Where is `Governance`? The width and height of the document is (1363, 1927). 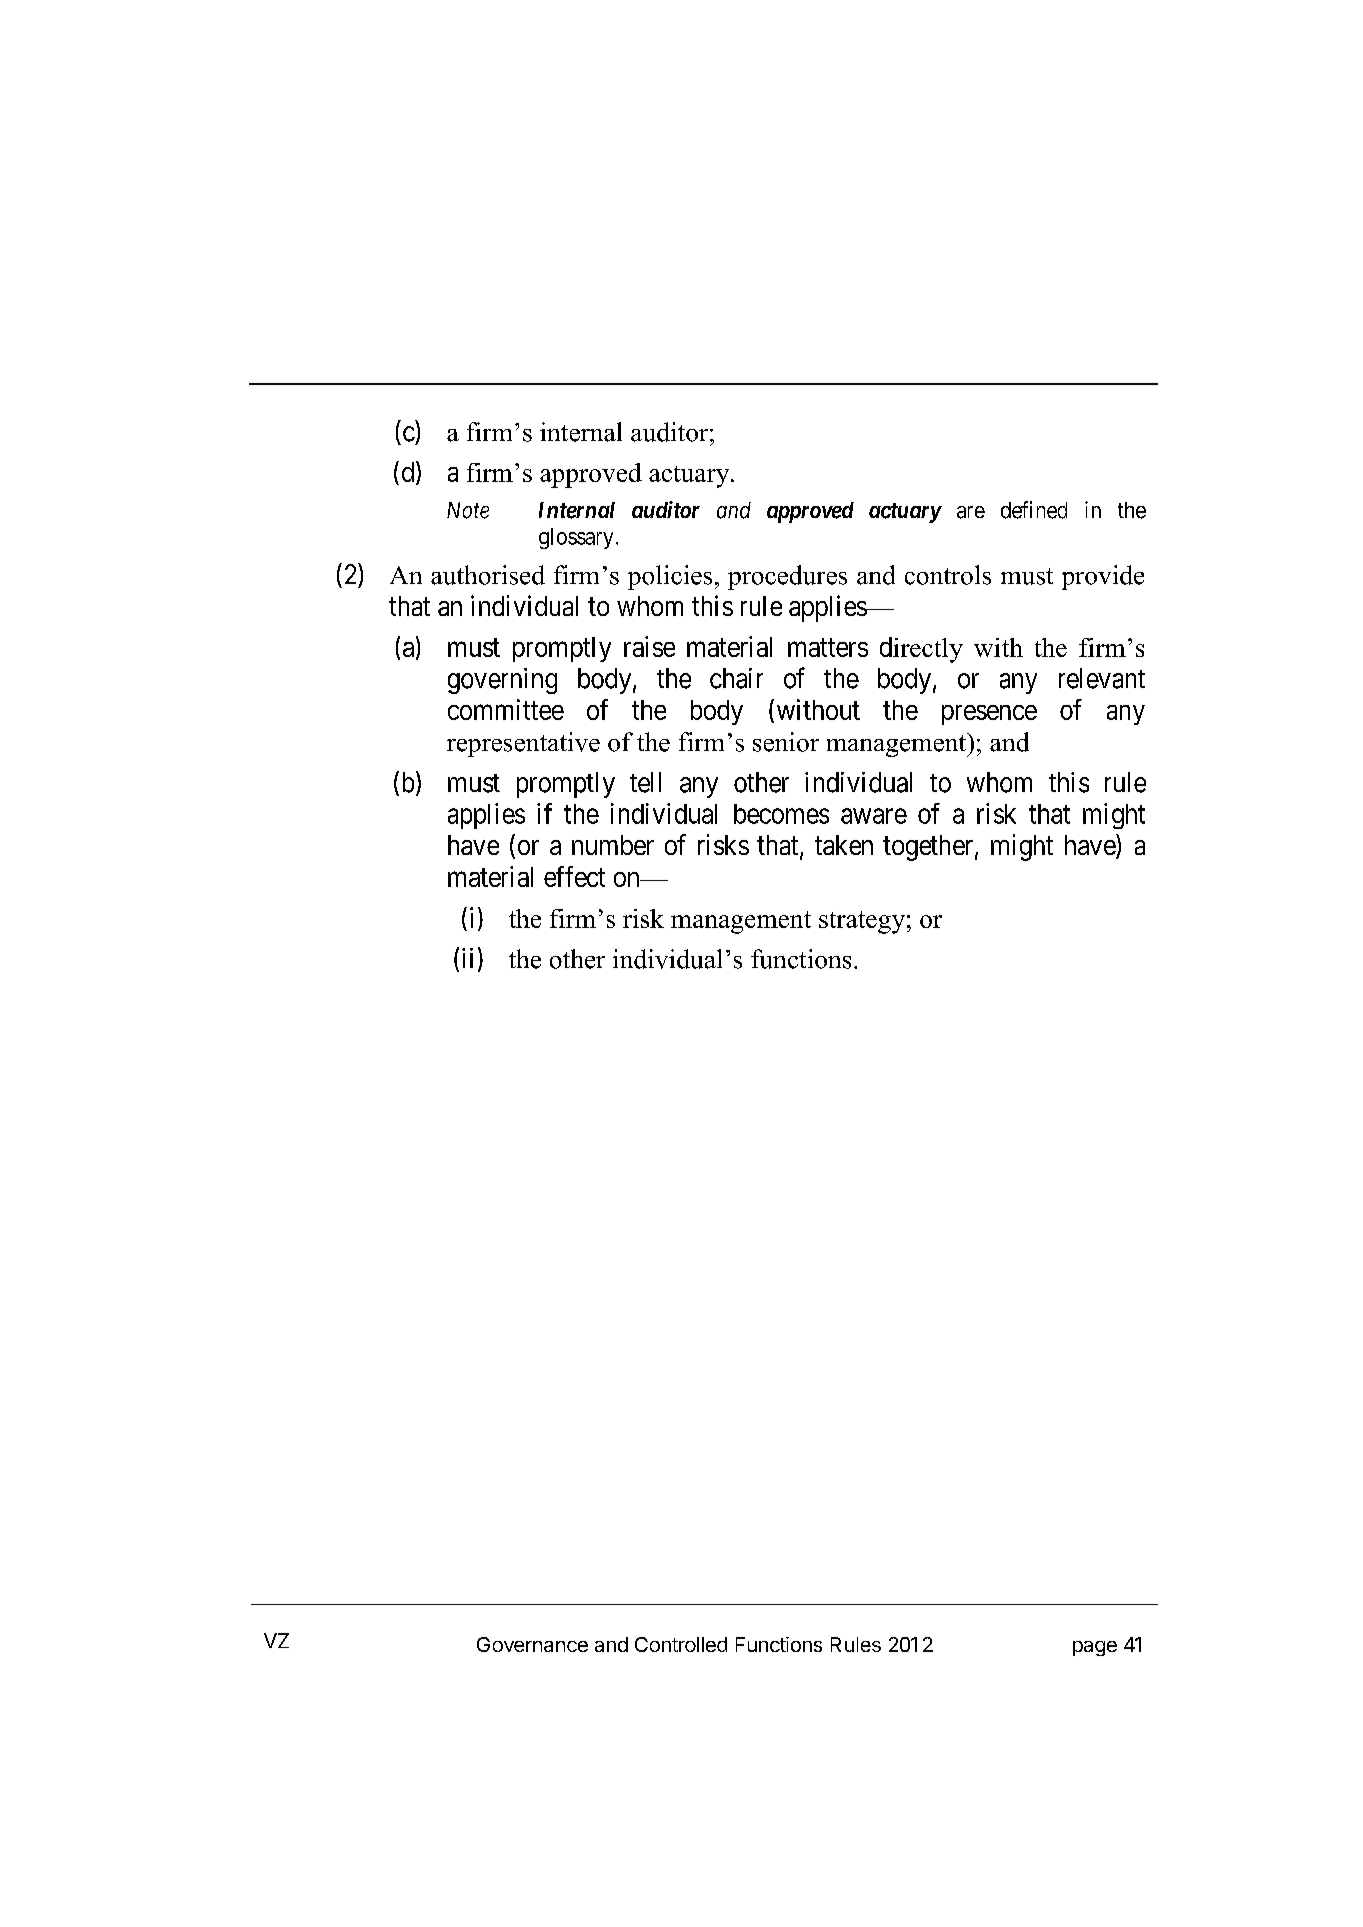 Governance is located at coordinates (532, 1644).
